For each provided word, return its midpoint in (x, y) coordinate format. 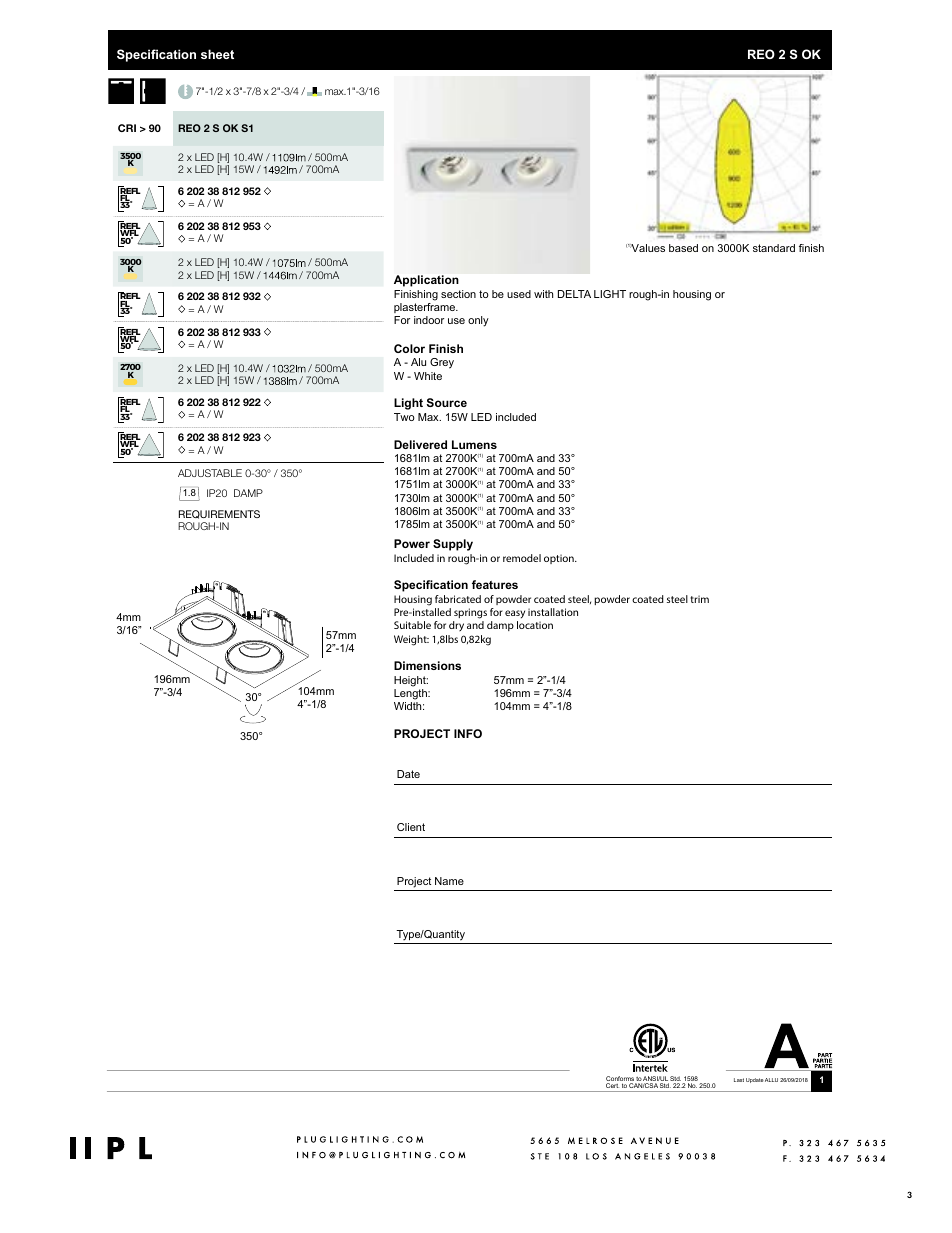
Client (411, 827)
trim (699, 599)
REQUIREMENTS (219, 514)
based (683, 248)
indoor (429, 320)
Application (426, 281)
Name (449, 881)
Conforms (621, 1080)
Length (411, 694)
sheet (217, 54)
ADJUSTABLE (210, 473)
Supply (453, 545)
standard (774, 248)
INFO (468, 733)
